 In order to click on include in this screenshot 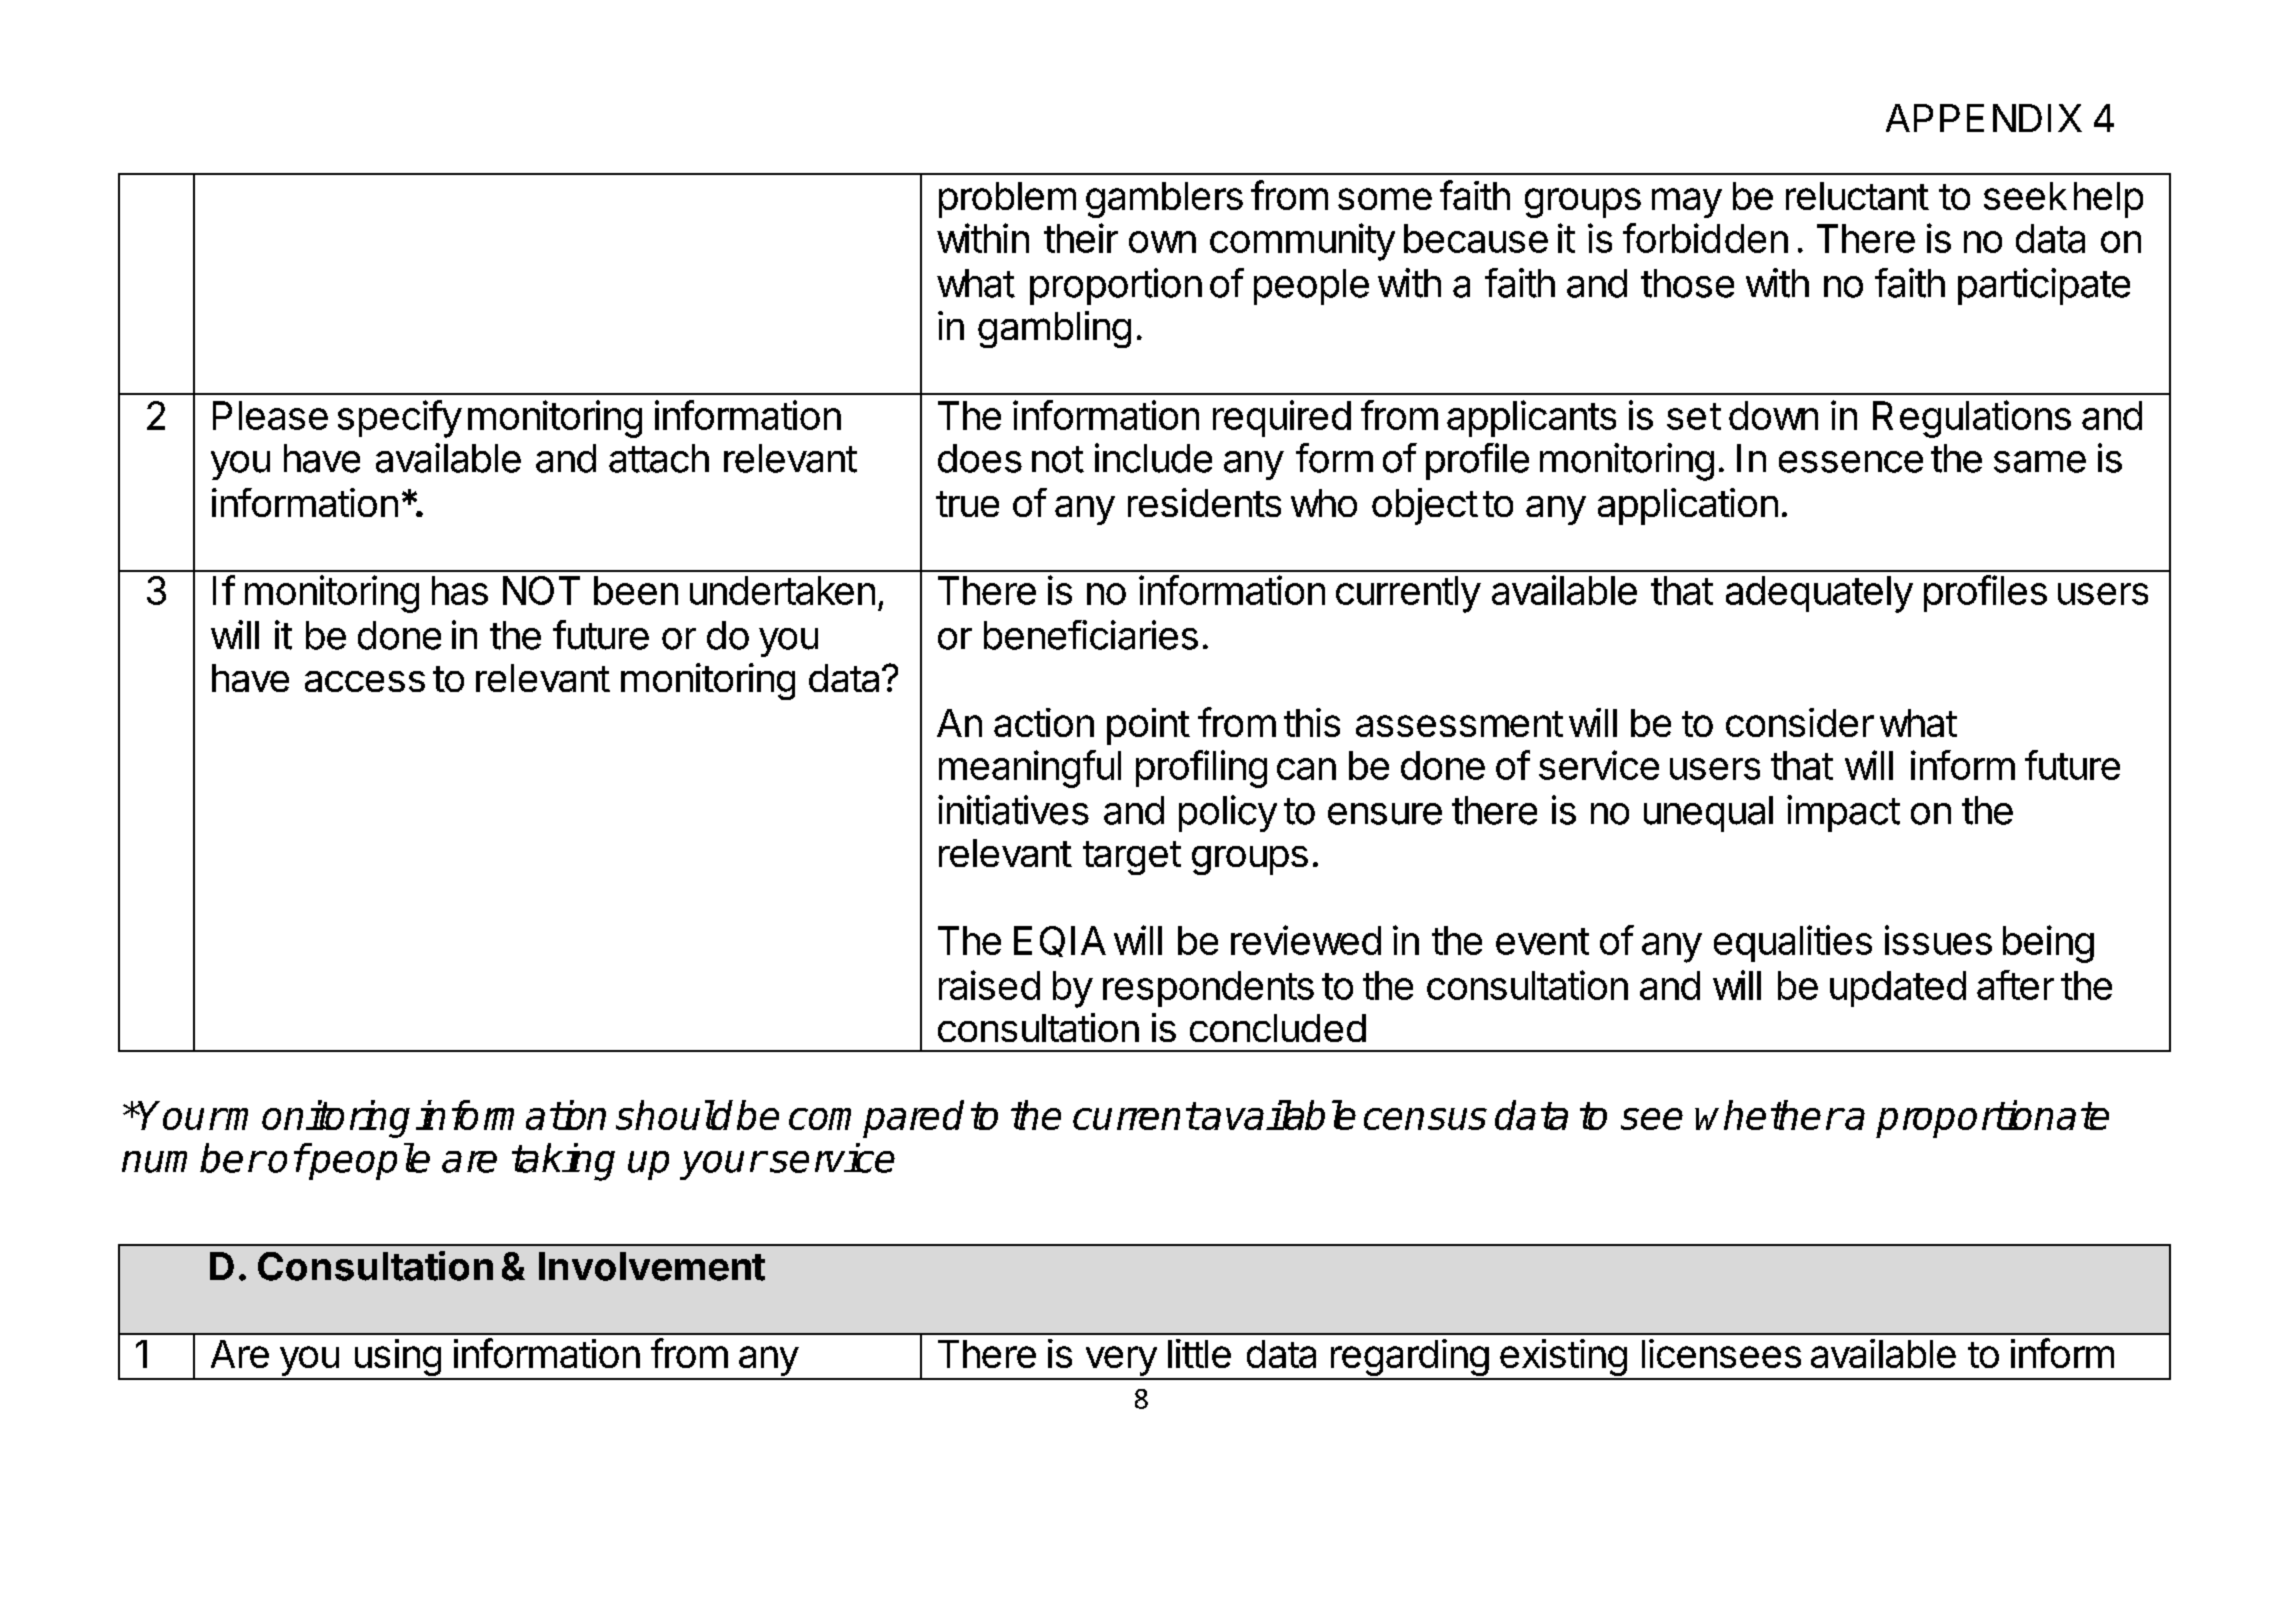, I will do `click(1153, 458)`.
